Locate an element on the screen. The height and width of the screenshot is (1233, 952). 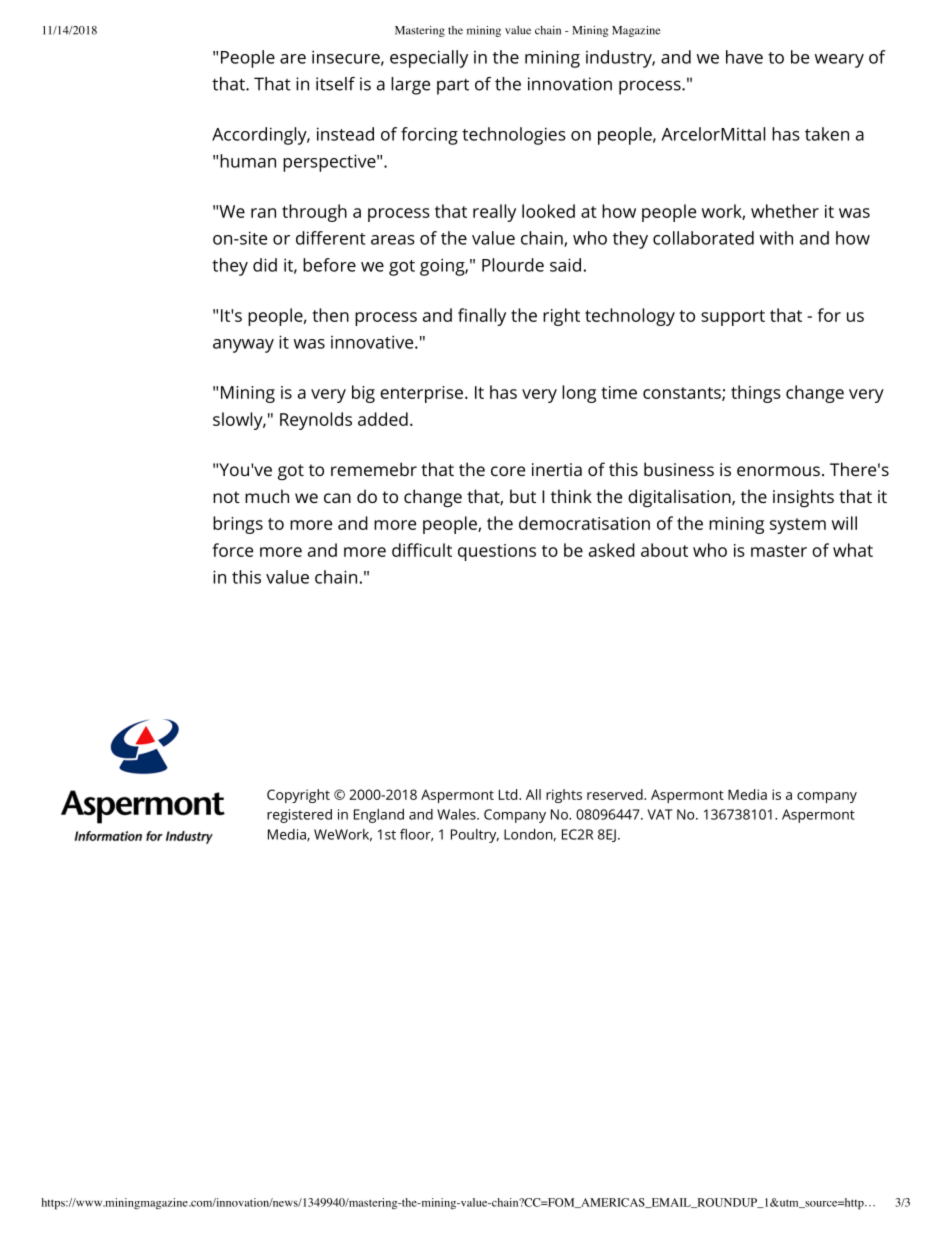
Ltd is located at coordinates (509, 794).
